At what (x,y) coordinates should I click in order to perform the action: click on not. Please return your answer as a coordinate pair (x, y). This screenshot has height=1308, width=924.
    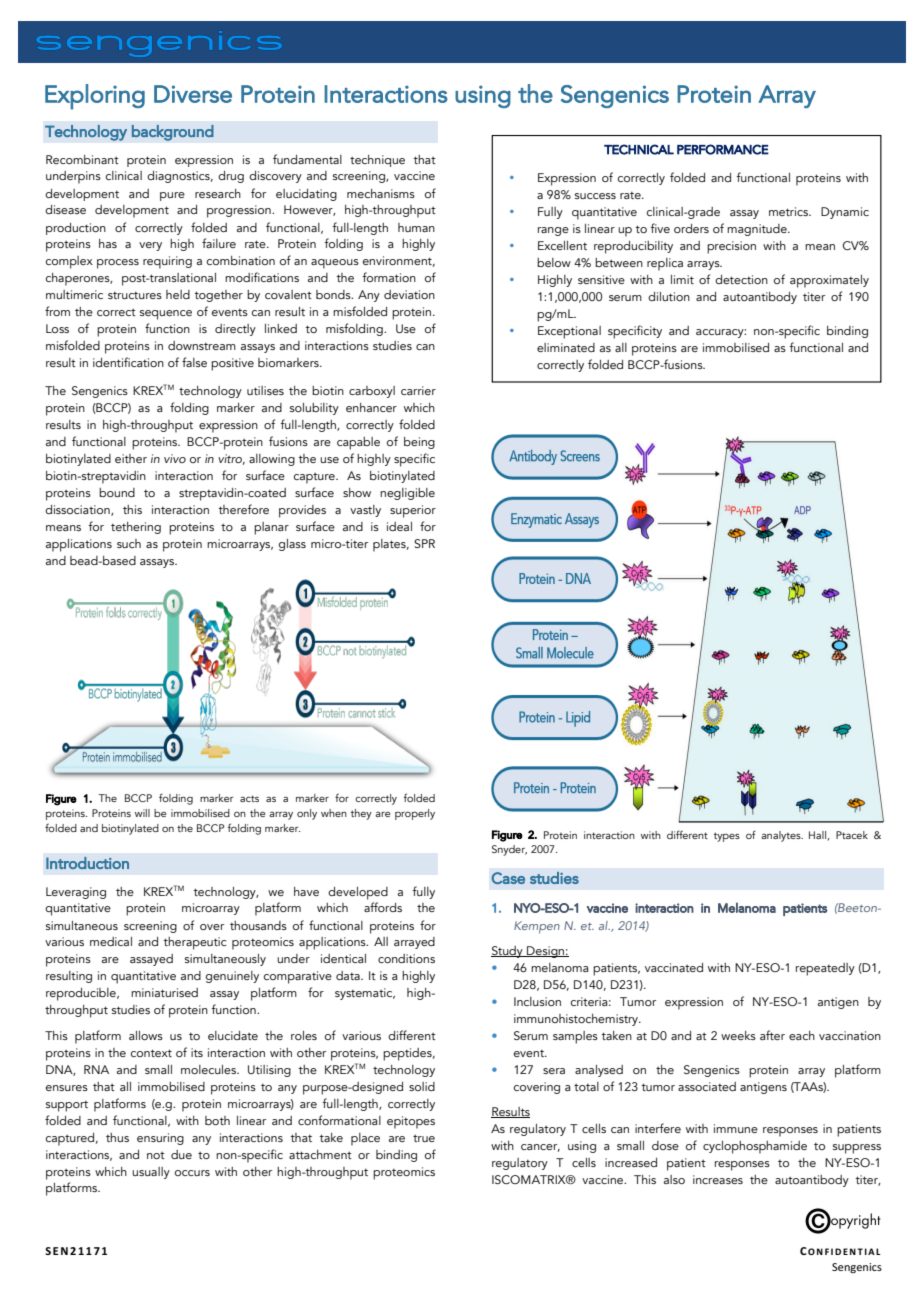
    Looking at the image, I should click on (156, 1155).
